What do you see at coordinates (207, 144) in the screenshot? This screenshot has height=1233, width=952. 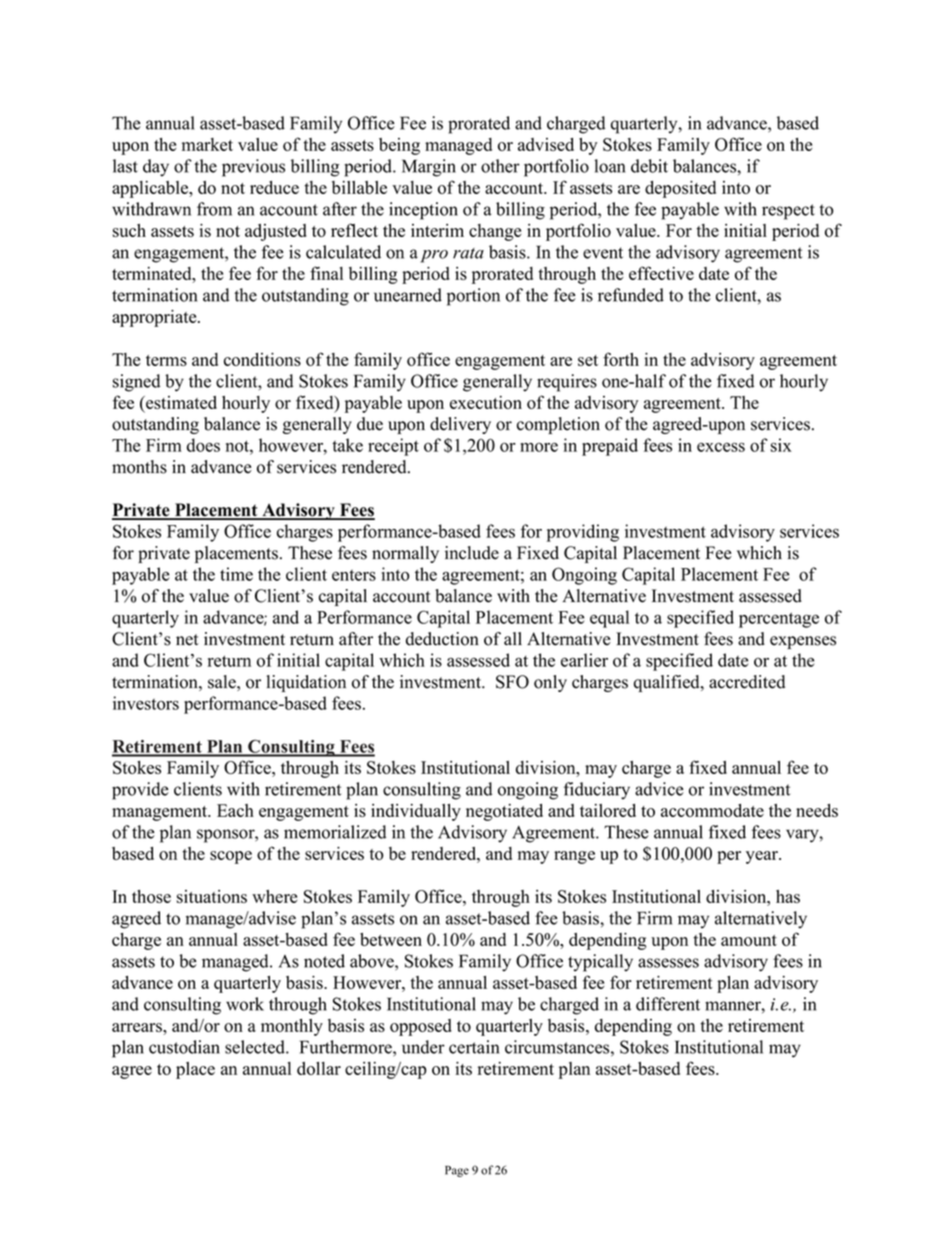 I see `market` at bounding box center [207, 144].
